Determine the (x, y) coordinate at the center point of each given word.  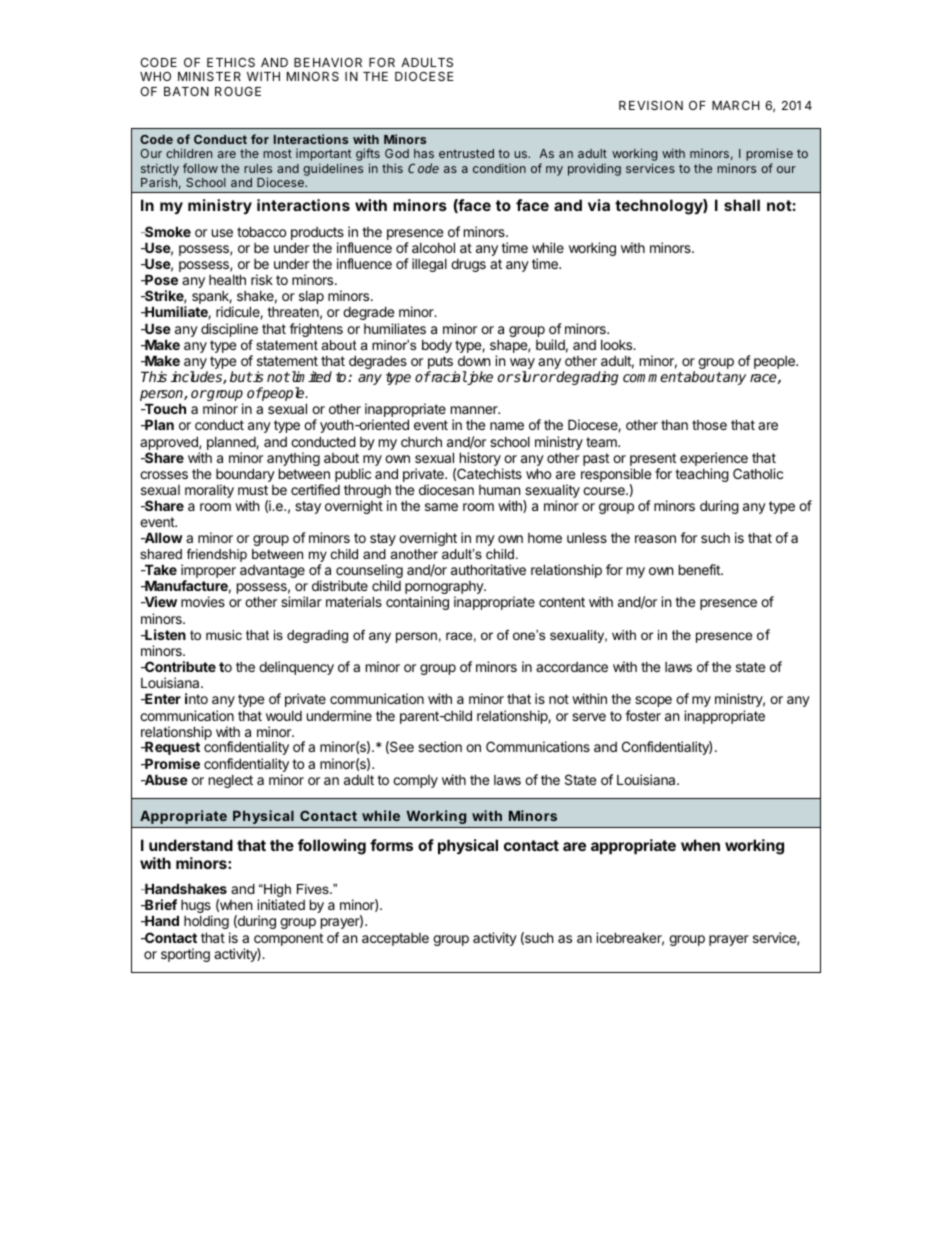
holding (206, 922)
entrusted (466, 153)
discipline (229, 330)
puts (441, 364)
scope (653, 701)
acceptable (395, 939)
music (224, 635)
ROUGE (238, 91)
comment (653, 377)
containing (417, 603)
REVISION (651, 105)
